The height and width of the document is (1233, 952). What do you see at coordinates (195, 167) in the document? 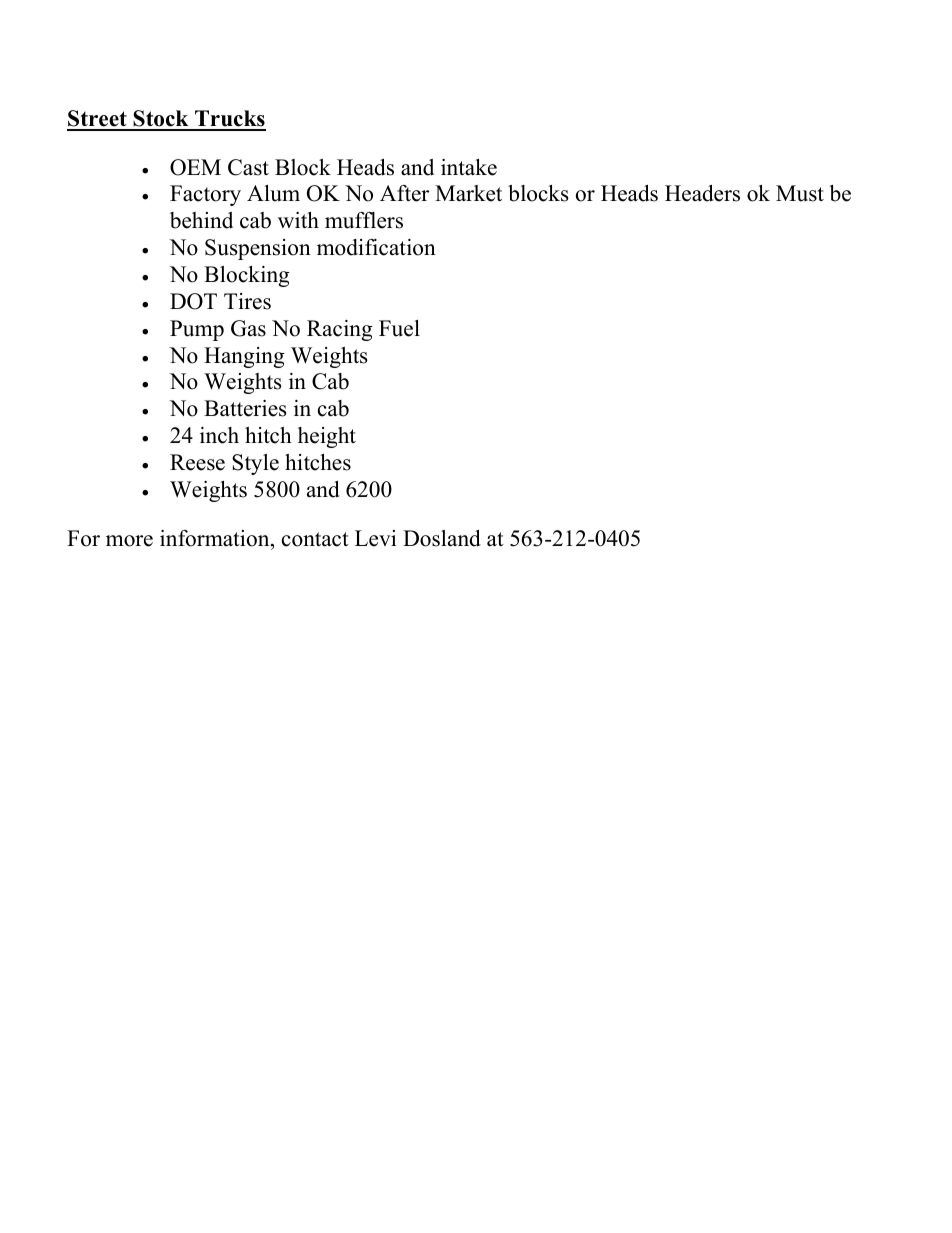
I see `OEM` at bounding box center [195, 167].
